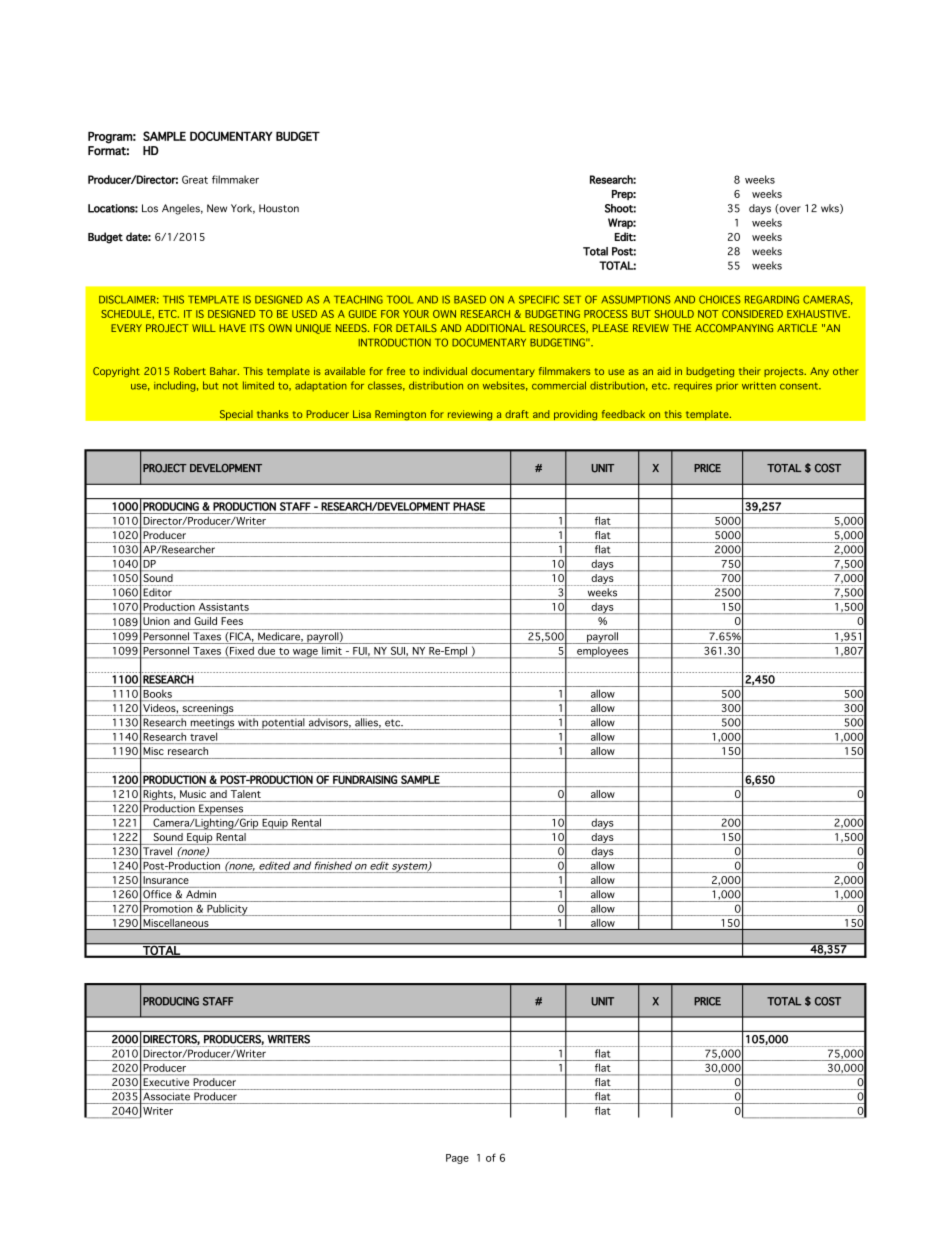  Describe the element at coordinates (227, 910) in the screenshot. I see `Publicity` at that location.
